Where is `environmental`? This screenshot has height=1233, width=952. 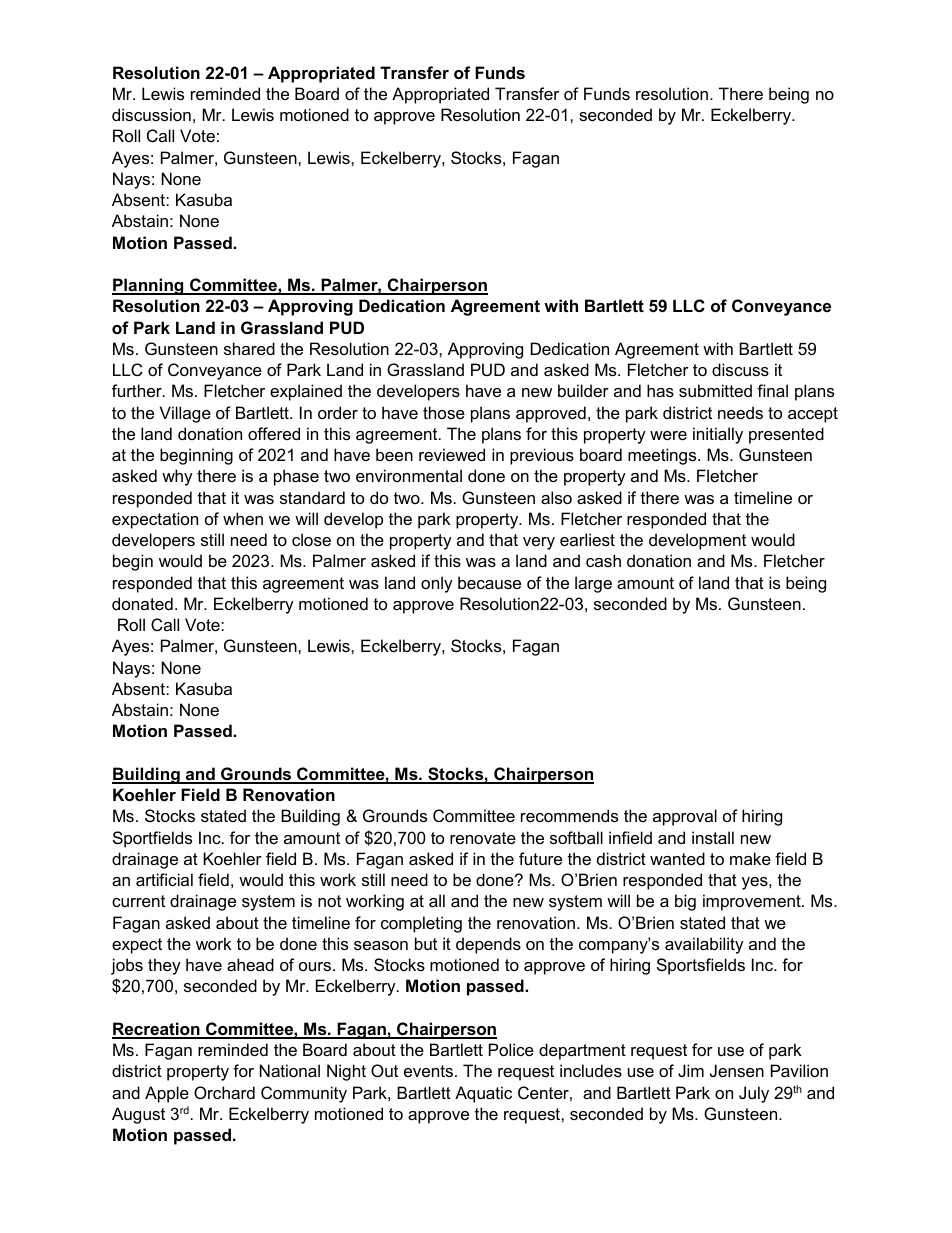
environmental is located at coordinates (409, 475).
